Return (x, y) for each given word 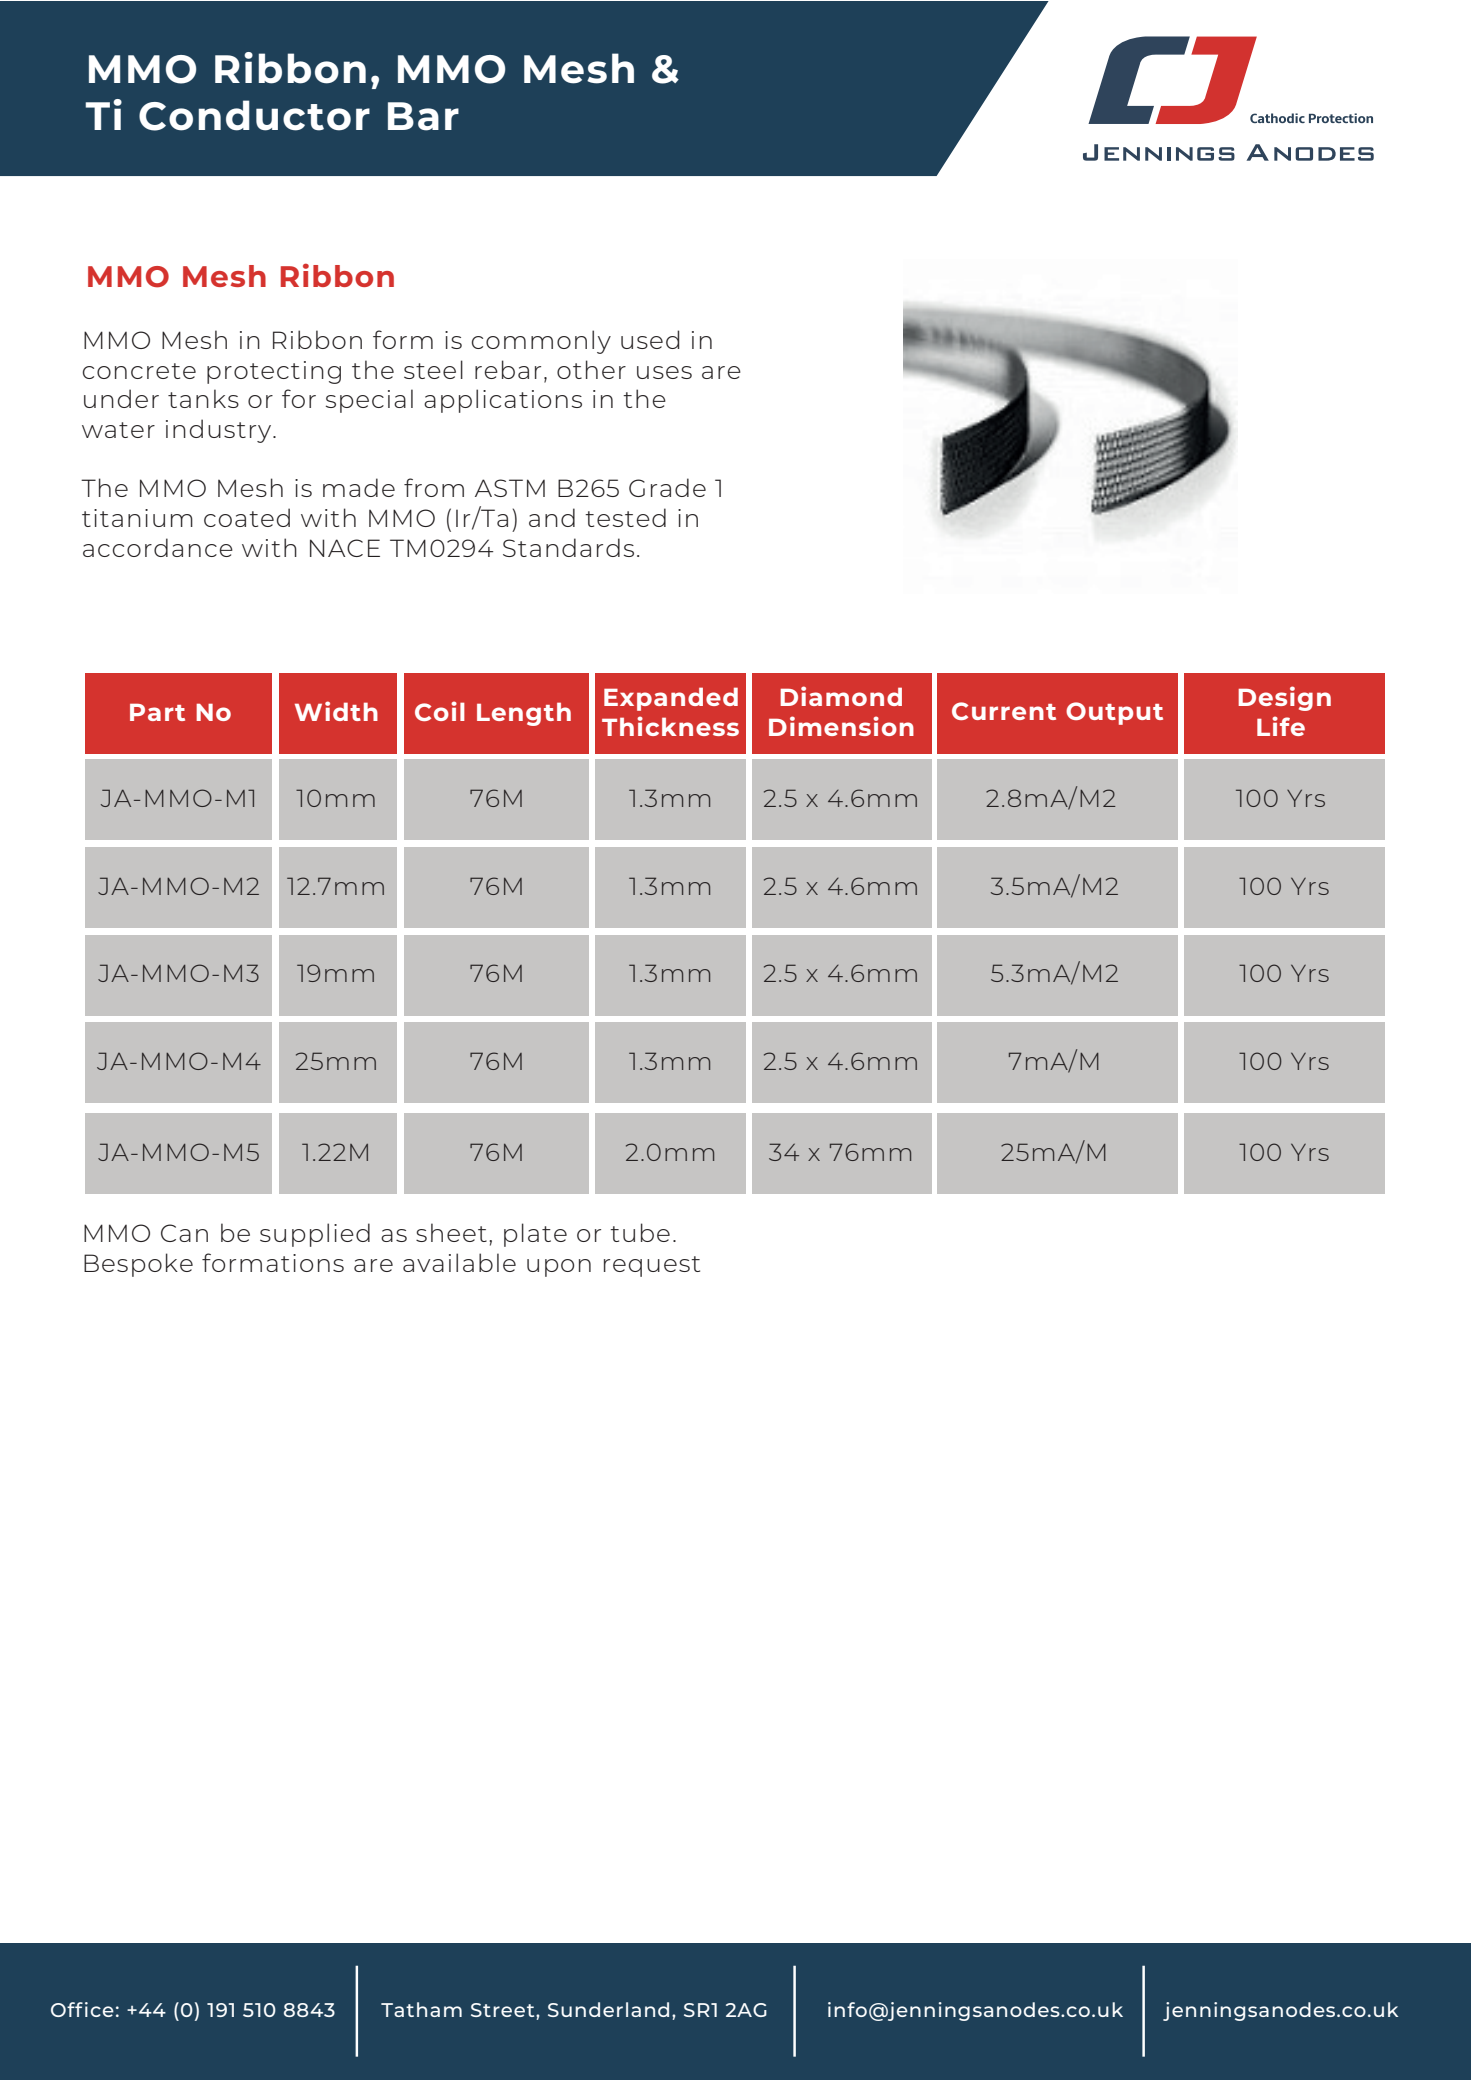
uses (664, 372)
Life (1281, 726)
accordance (158, 547)
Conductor (254, 115)
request (652, 1266)
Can (184, 1233)
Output (1114, 713)
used (650, 339)
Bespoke (138, 1265)
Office (82, 2009)
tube (640, 1232)
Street (504, 2010)
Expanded (671, 699)
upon (559, 1268)
